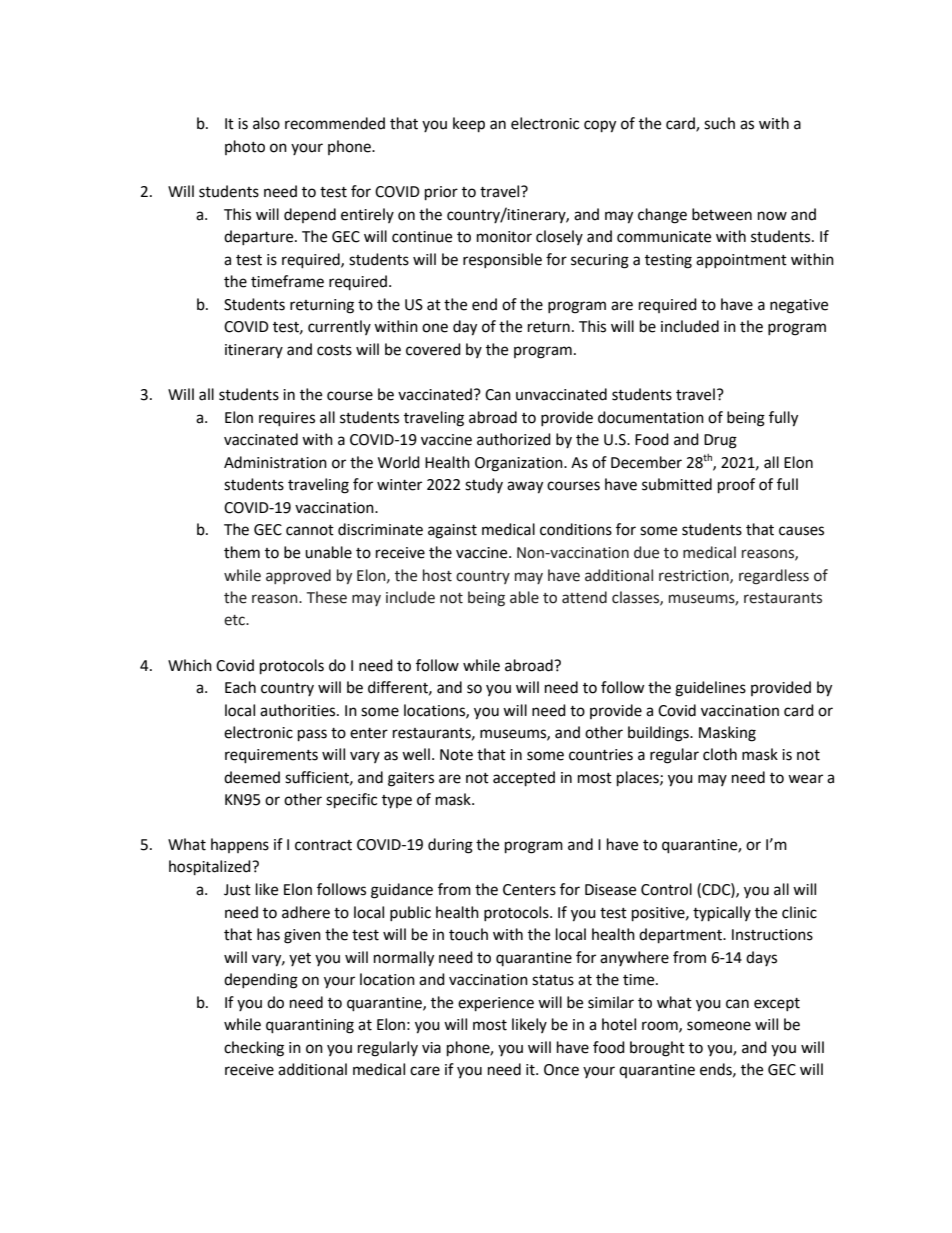  I want to click on keep, so click(469, 125).
